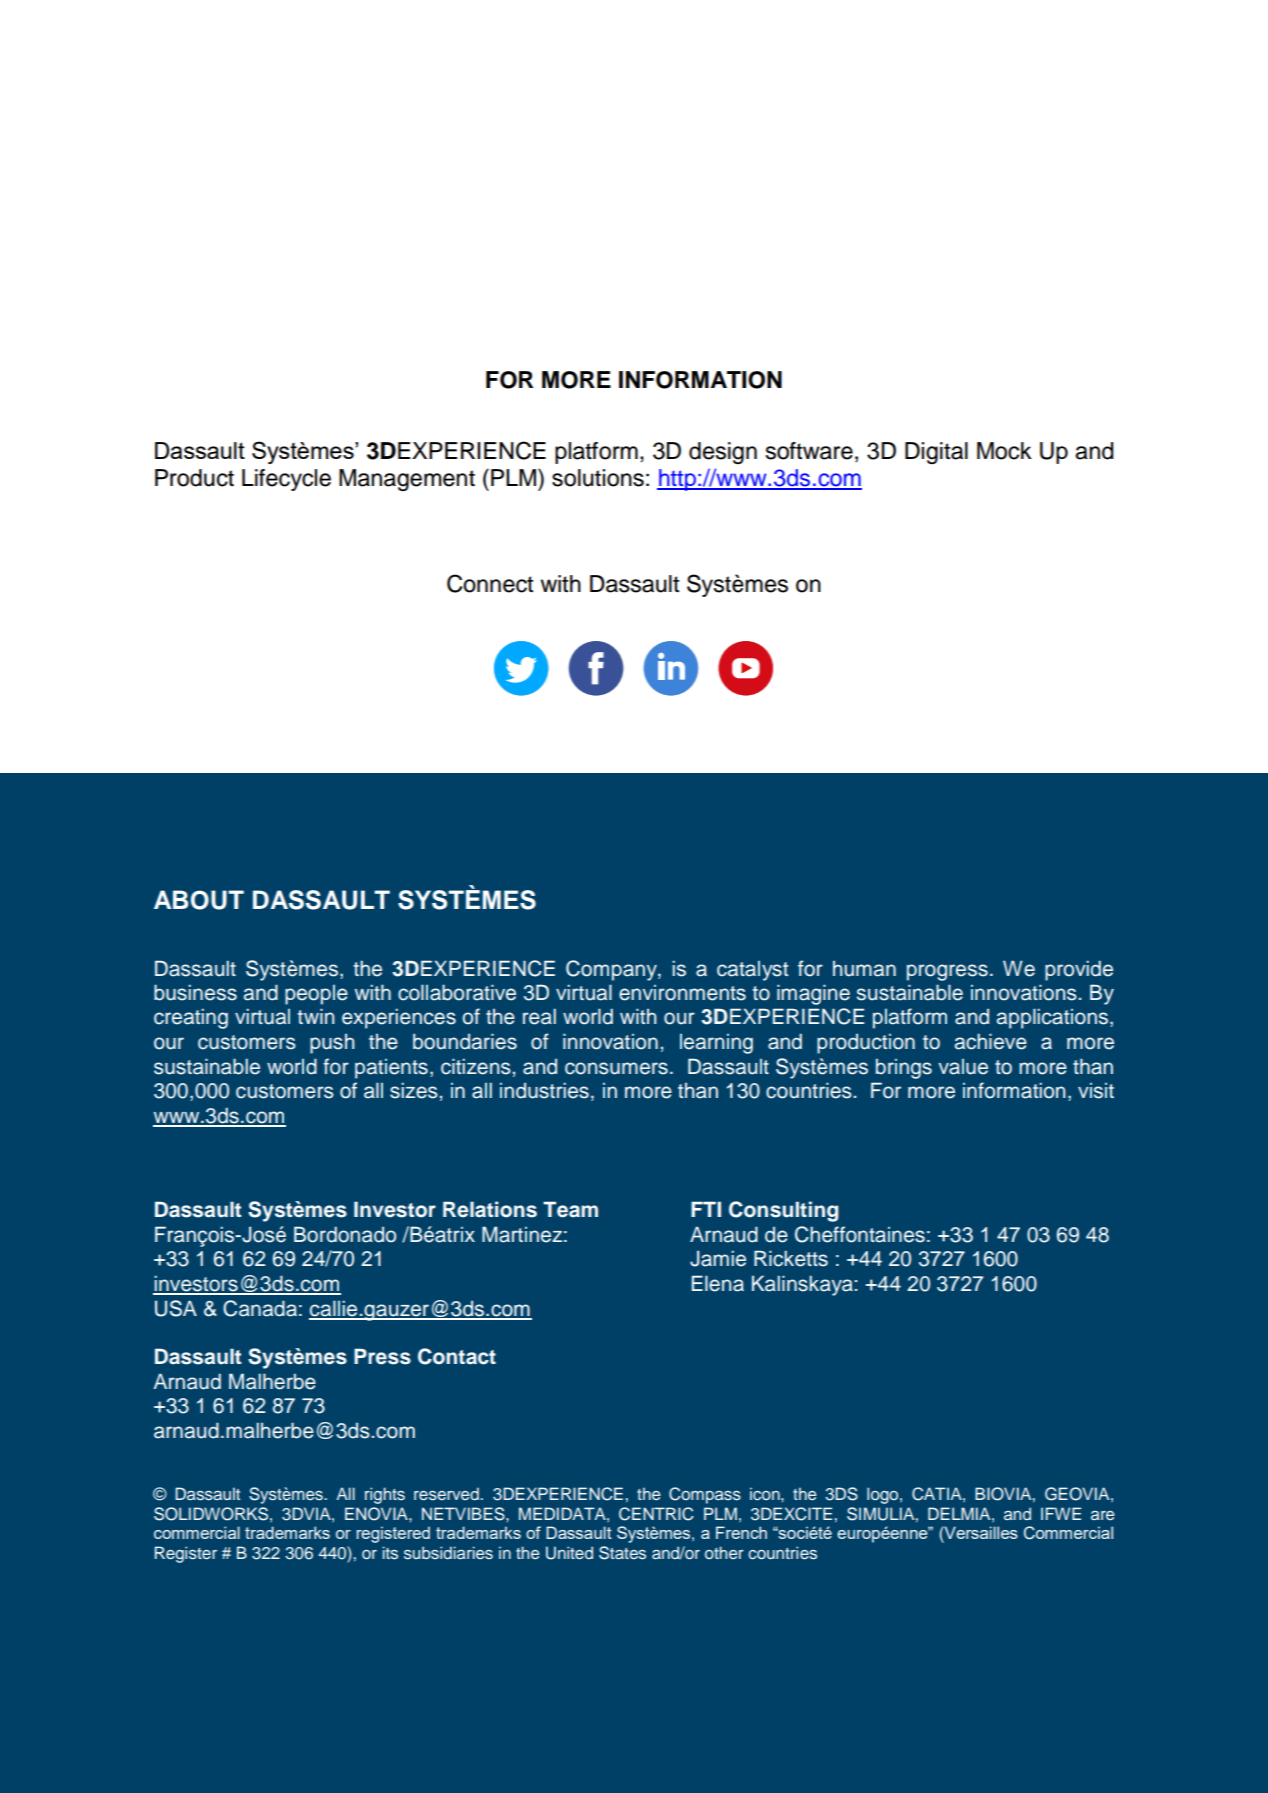 The height and width of the image is (1793, 1268). What do you see at coordinates (385, 1495) in the image?
I see `rights` at bounding box center [385, 1495].
